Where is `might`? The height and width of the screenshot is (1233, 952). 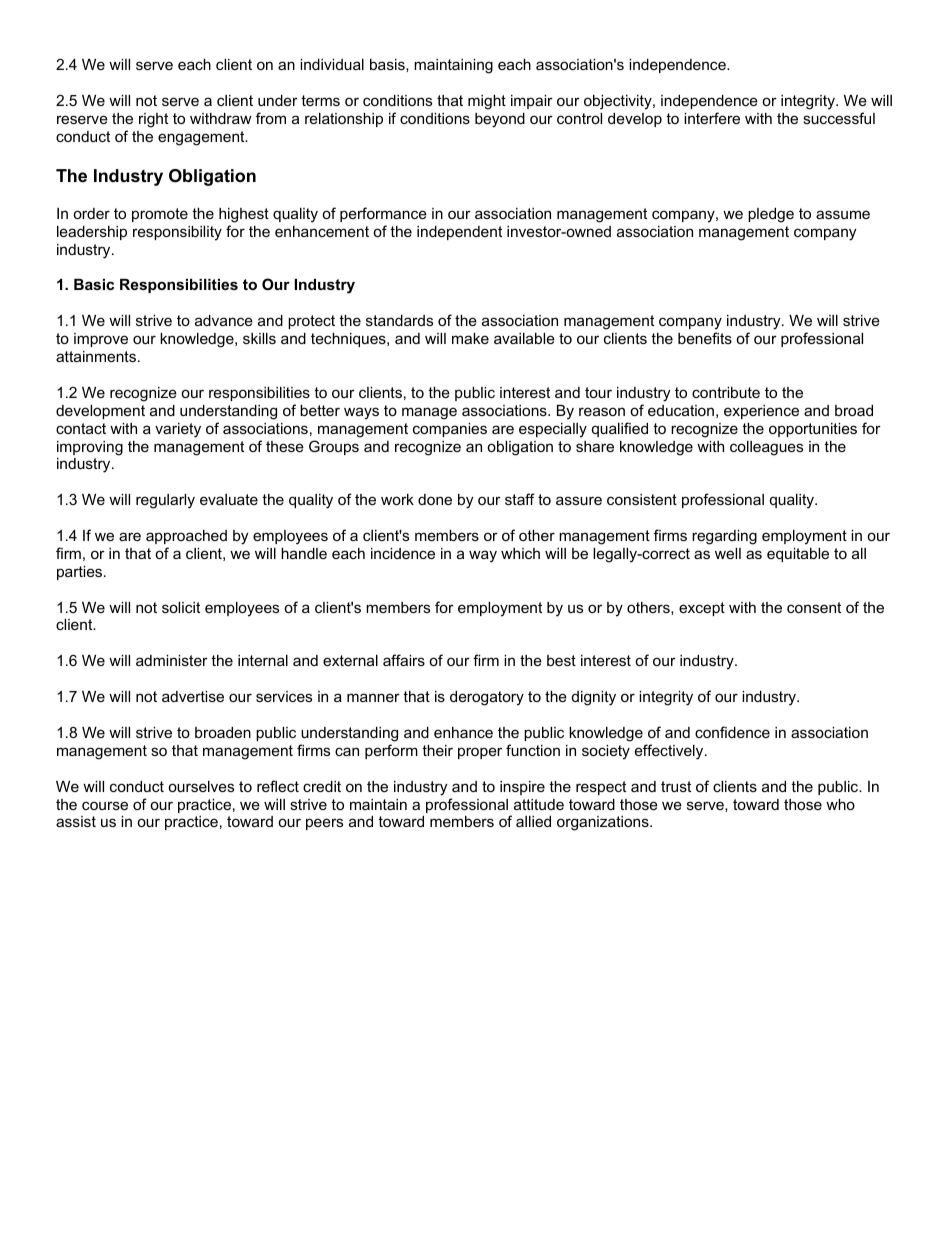
might is located at coordinates (487, 102).
